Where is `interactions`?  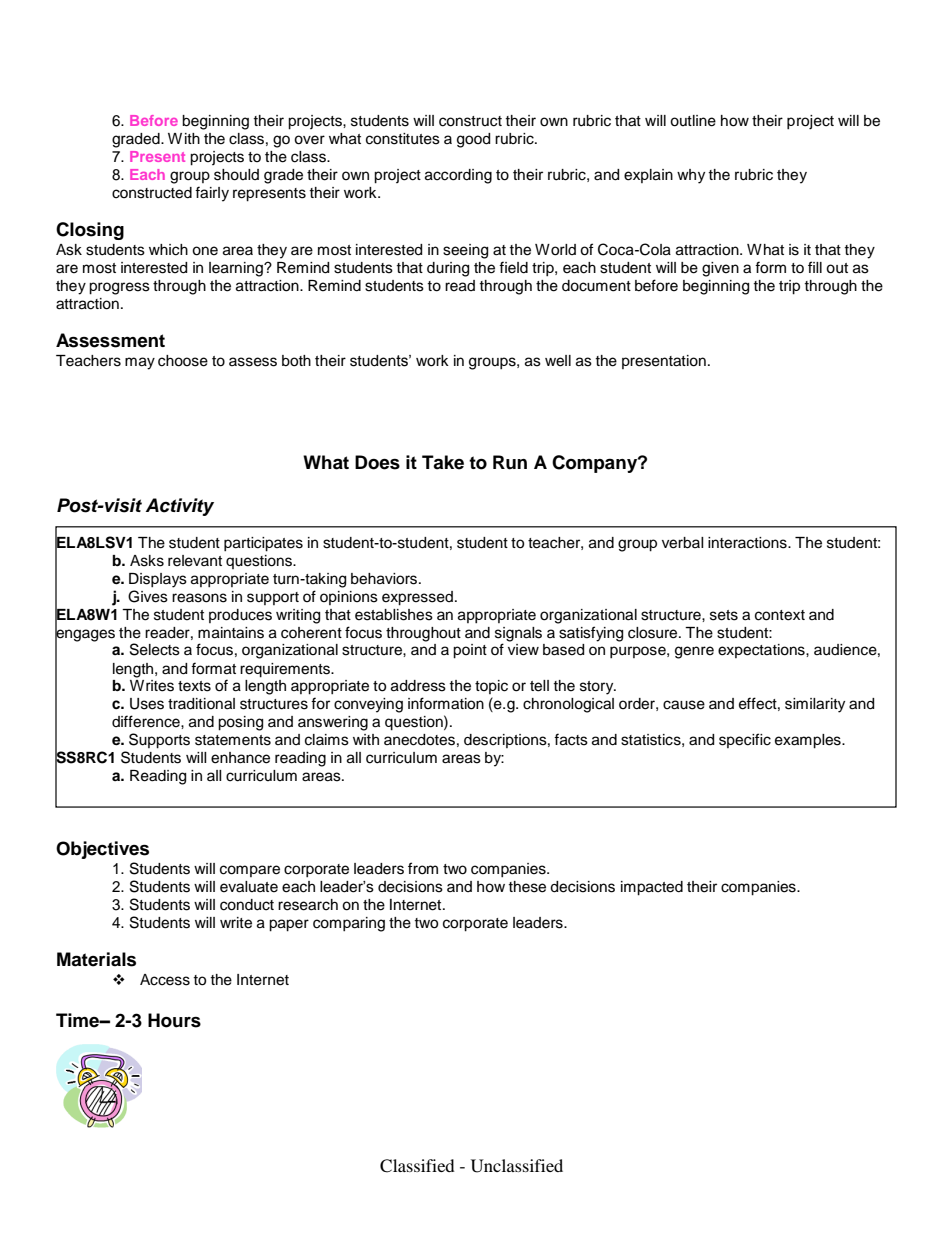
interactions is located at coordinates (748, 543).
